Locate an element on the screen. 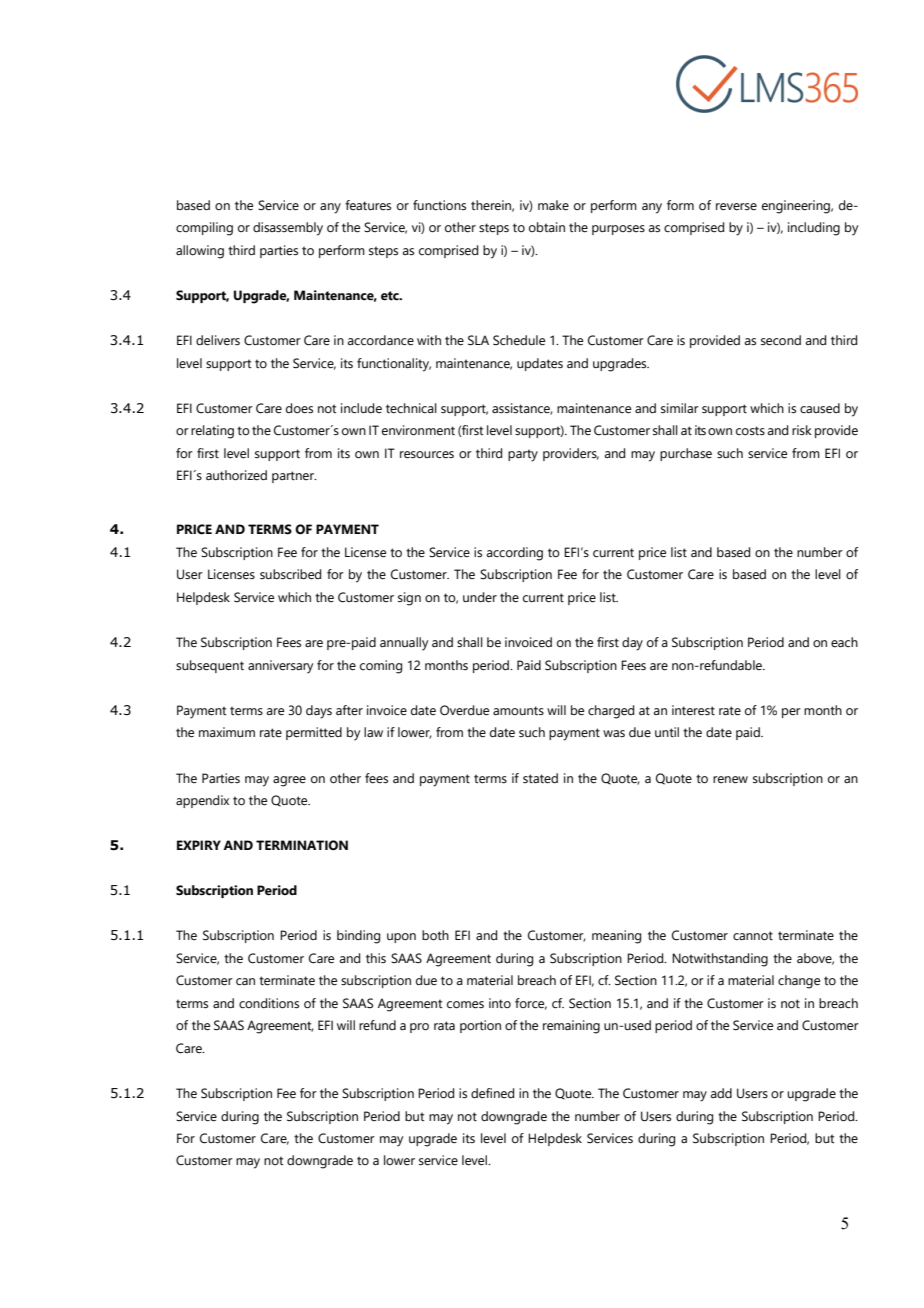  subscribed is located at coordinates (290, 574).
